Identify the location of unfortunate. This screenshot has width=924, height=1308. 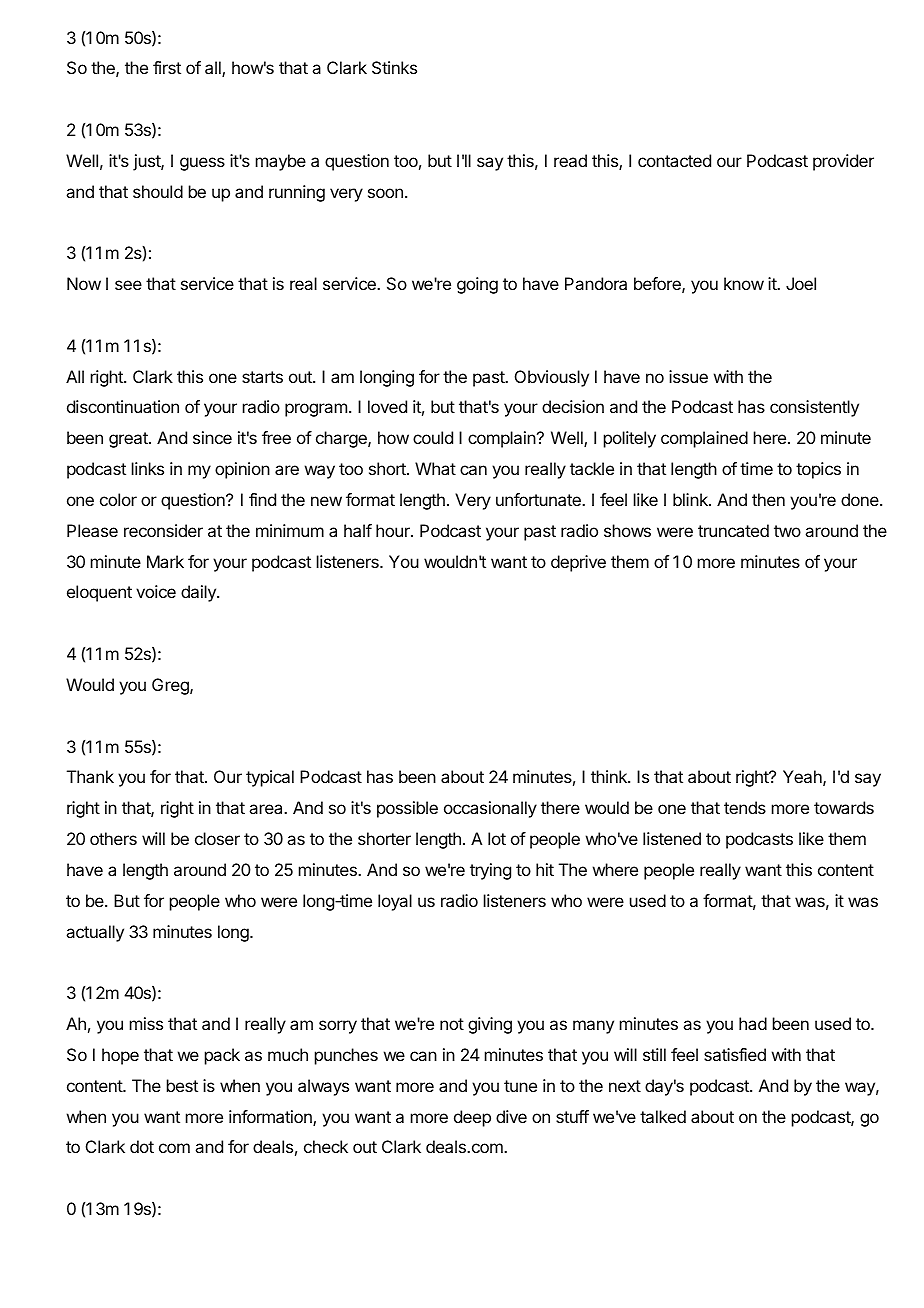
(539, 499).
